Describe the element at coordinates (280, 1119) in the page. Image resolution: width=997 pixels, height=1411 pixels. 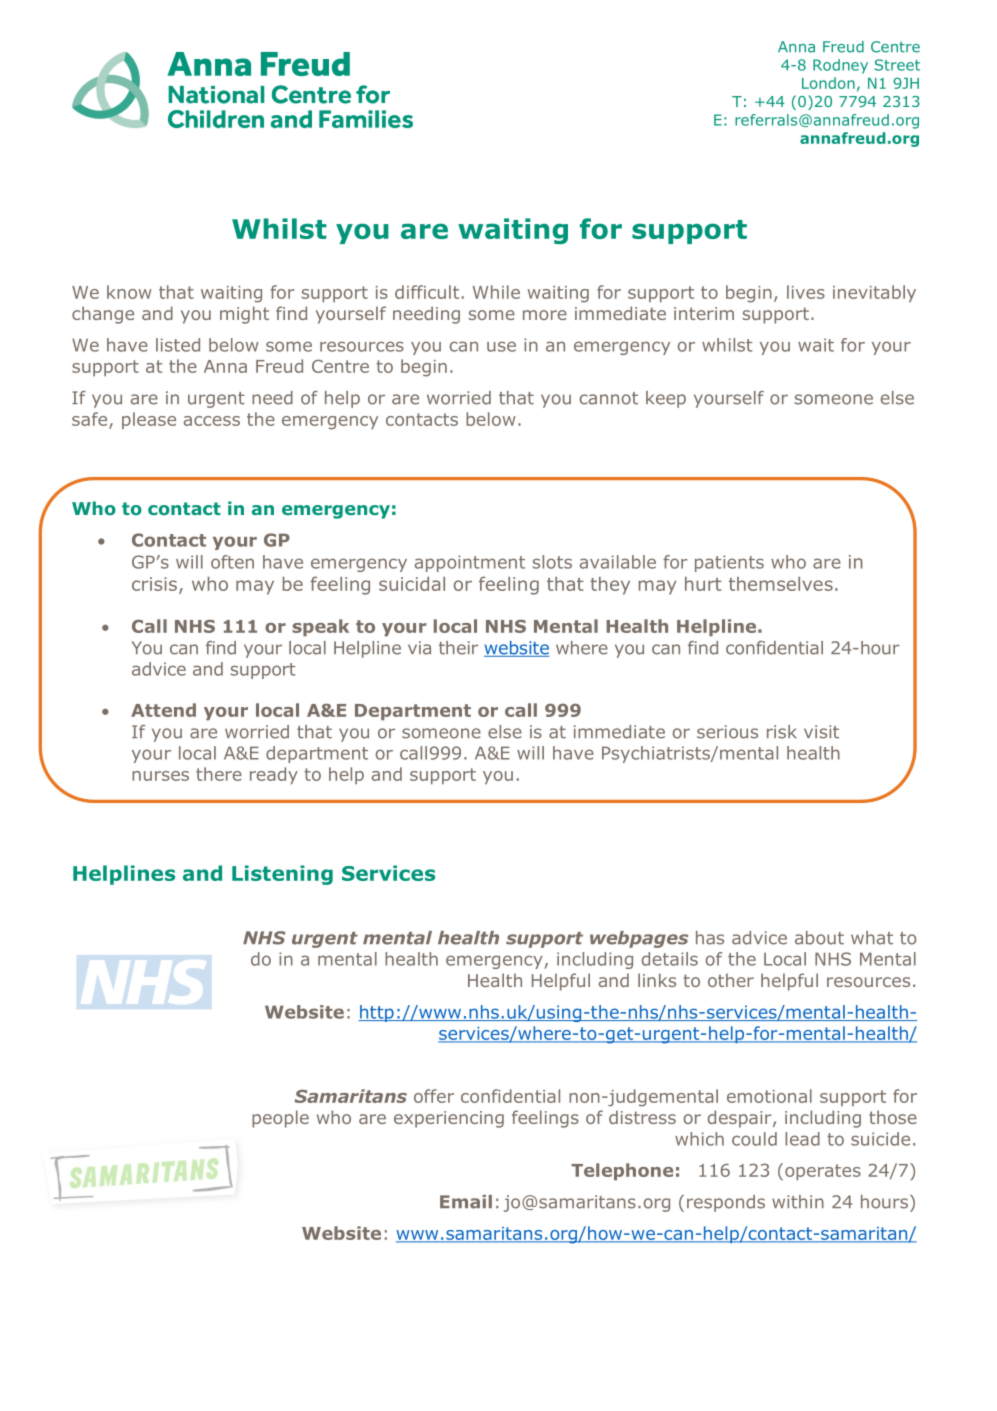
I see `people` at that location.
